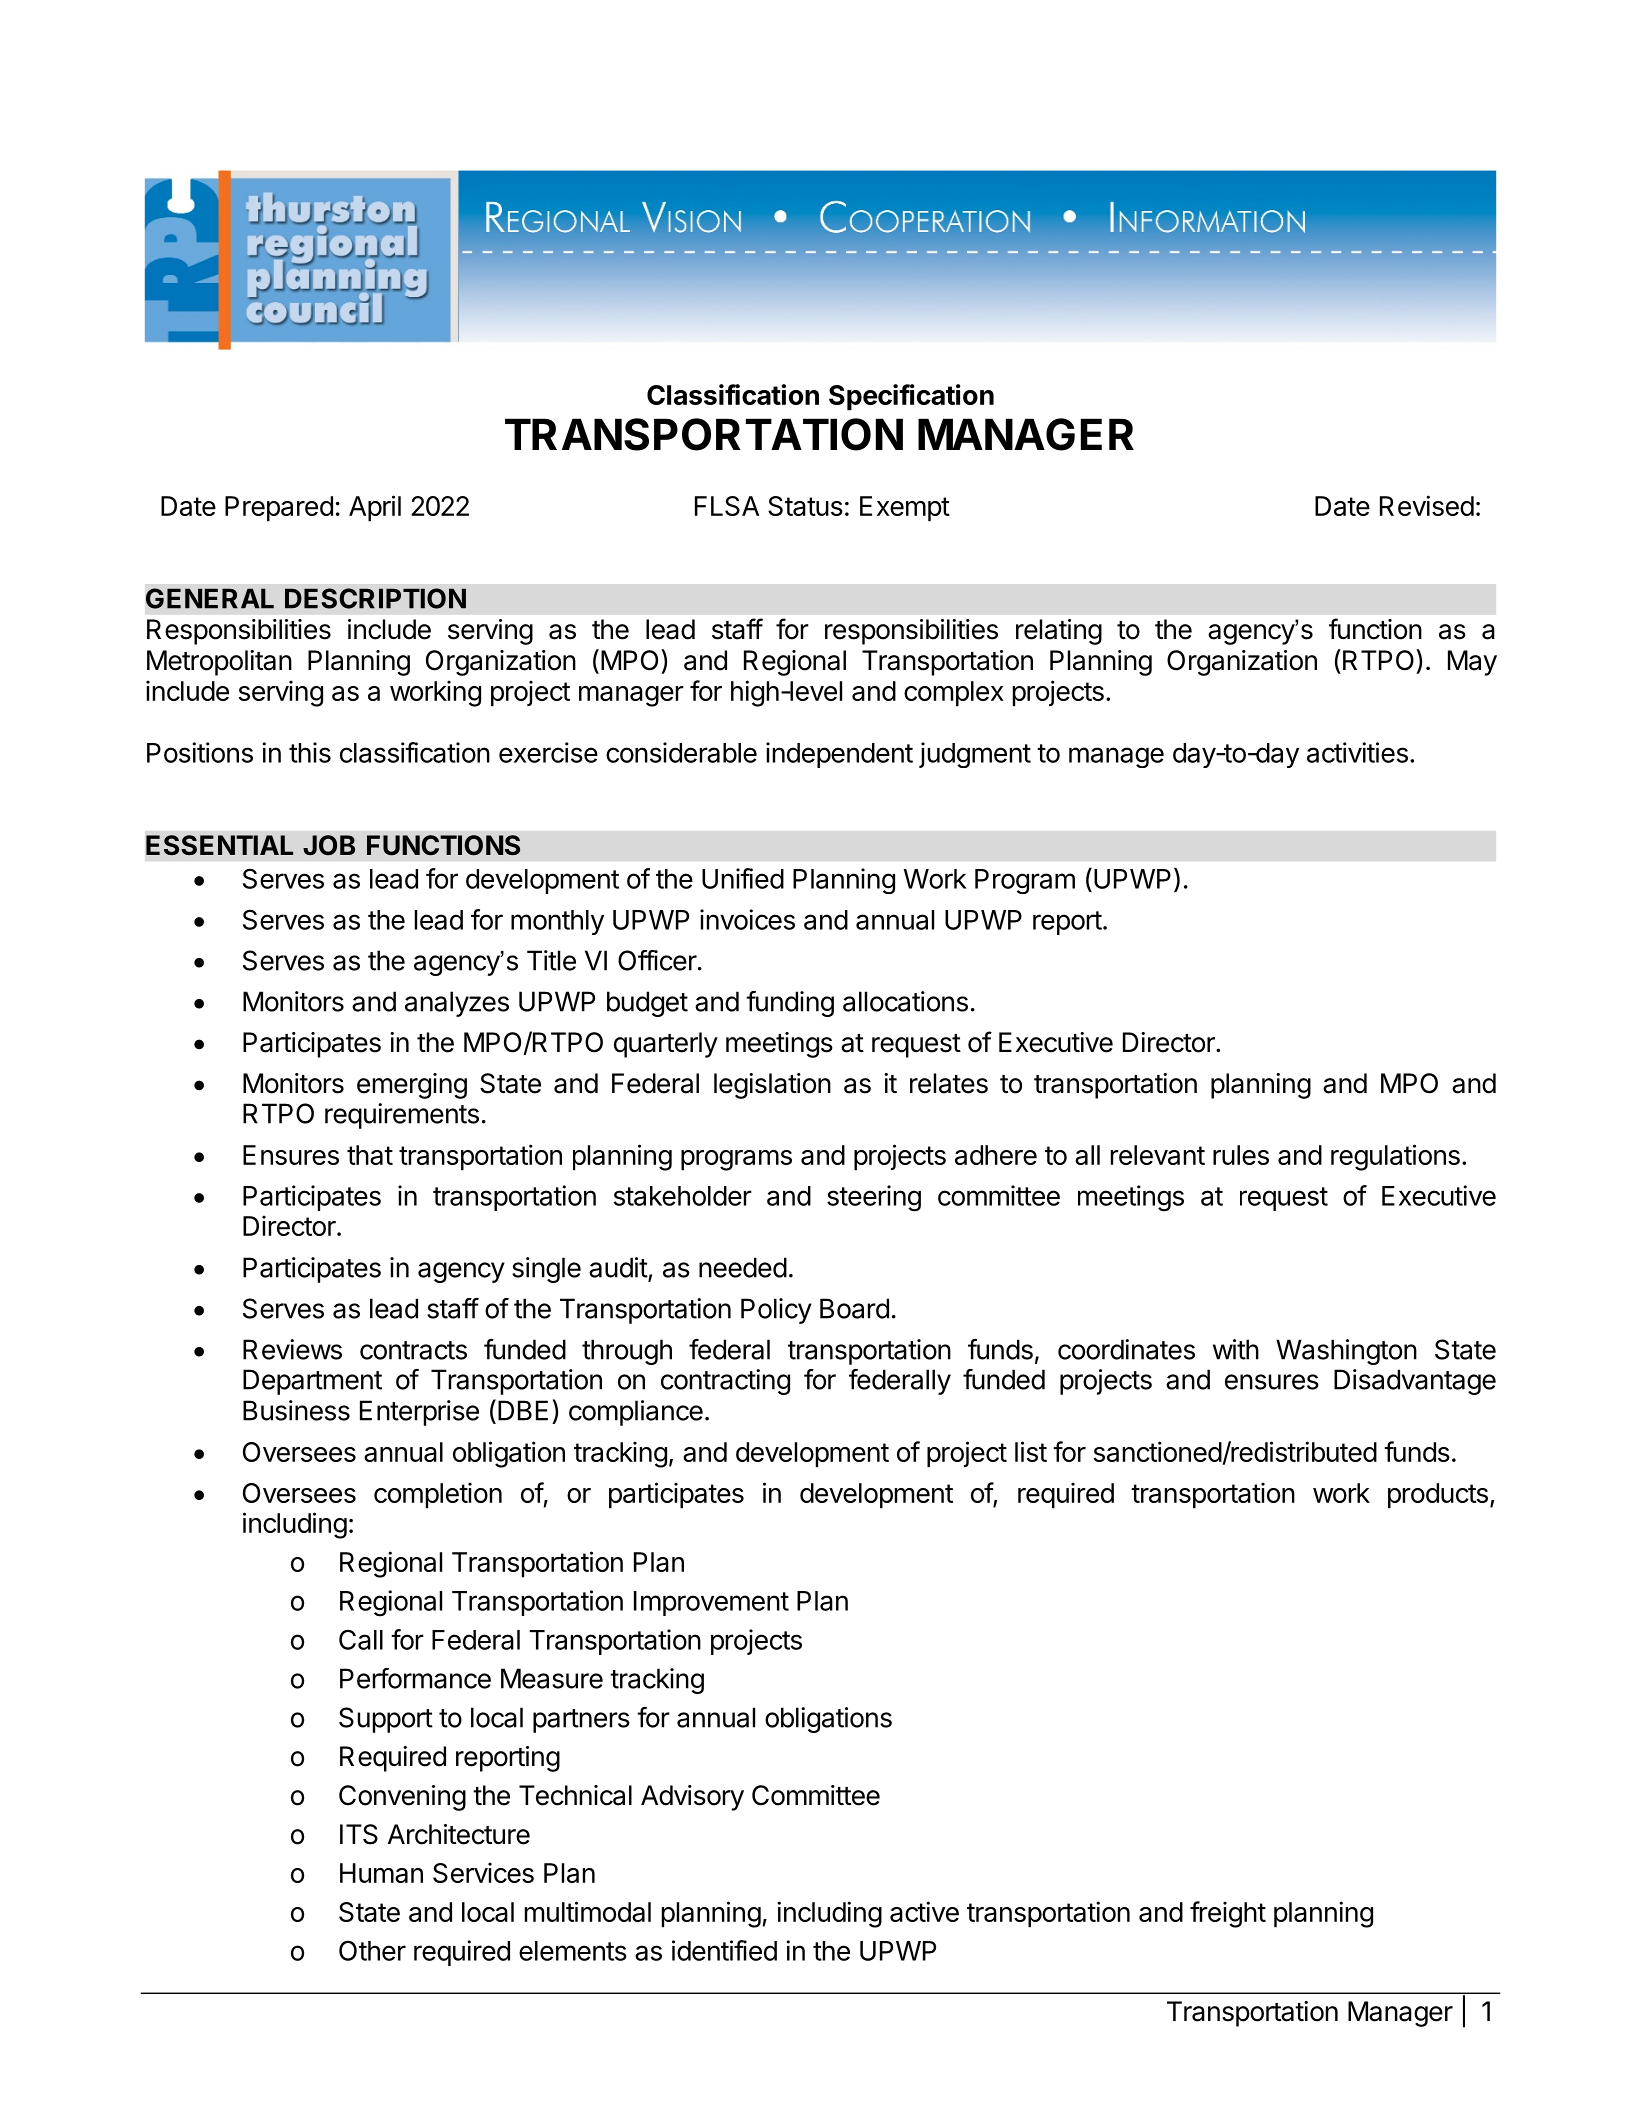 The width and height of the screenshot is (1641, 2124). Describe the element at coordinates (329, 845) in the screenshot. I see `JOB` at that location.
